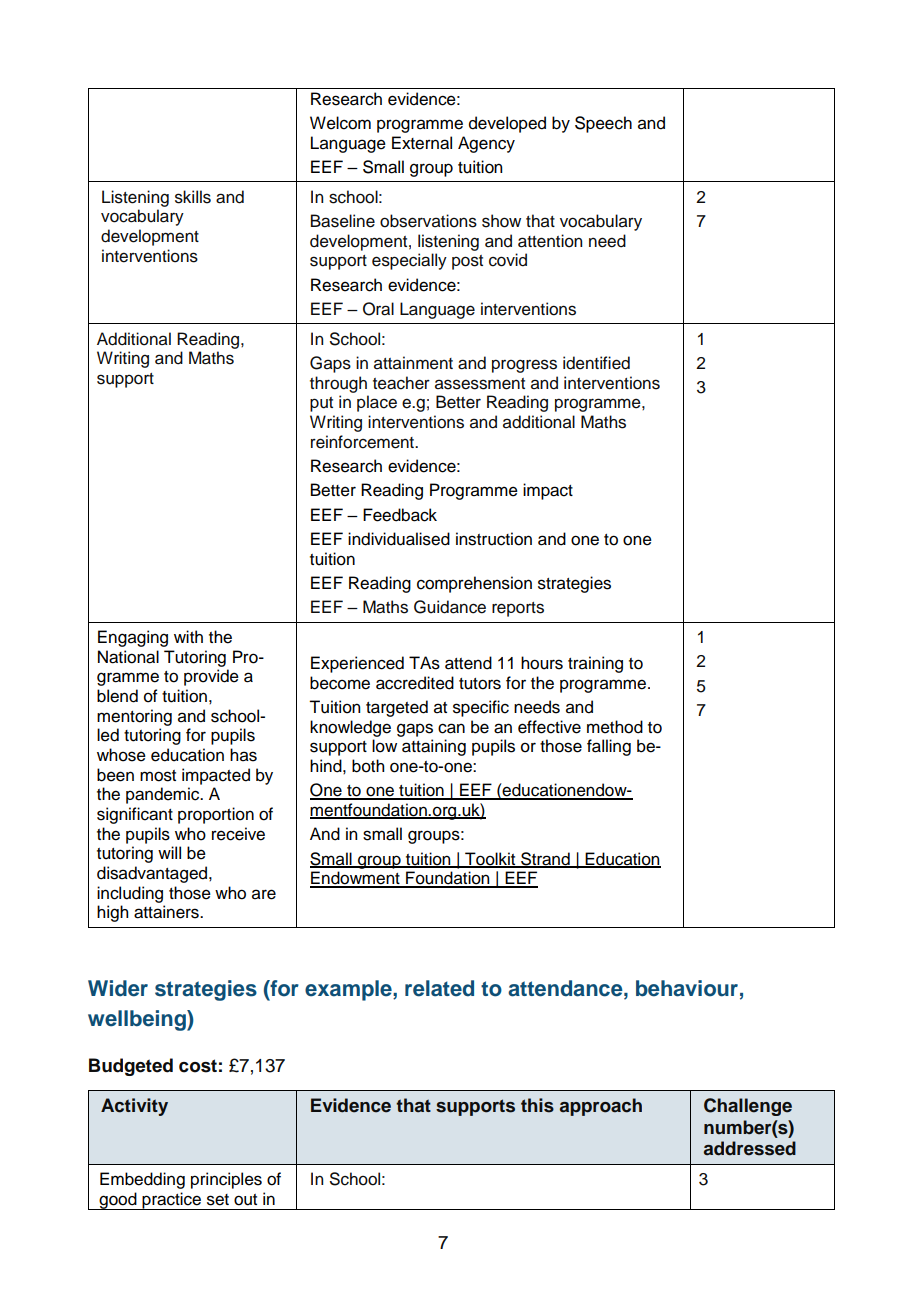  What do you see at coordinates (153, 874) in the image?
I see `disadvantaged` at bounding box center [153, 874].
